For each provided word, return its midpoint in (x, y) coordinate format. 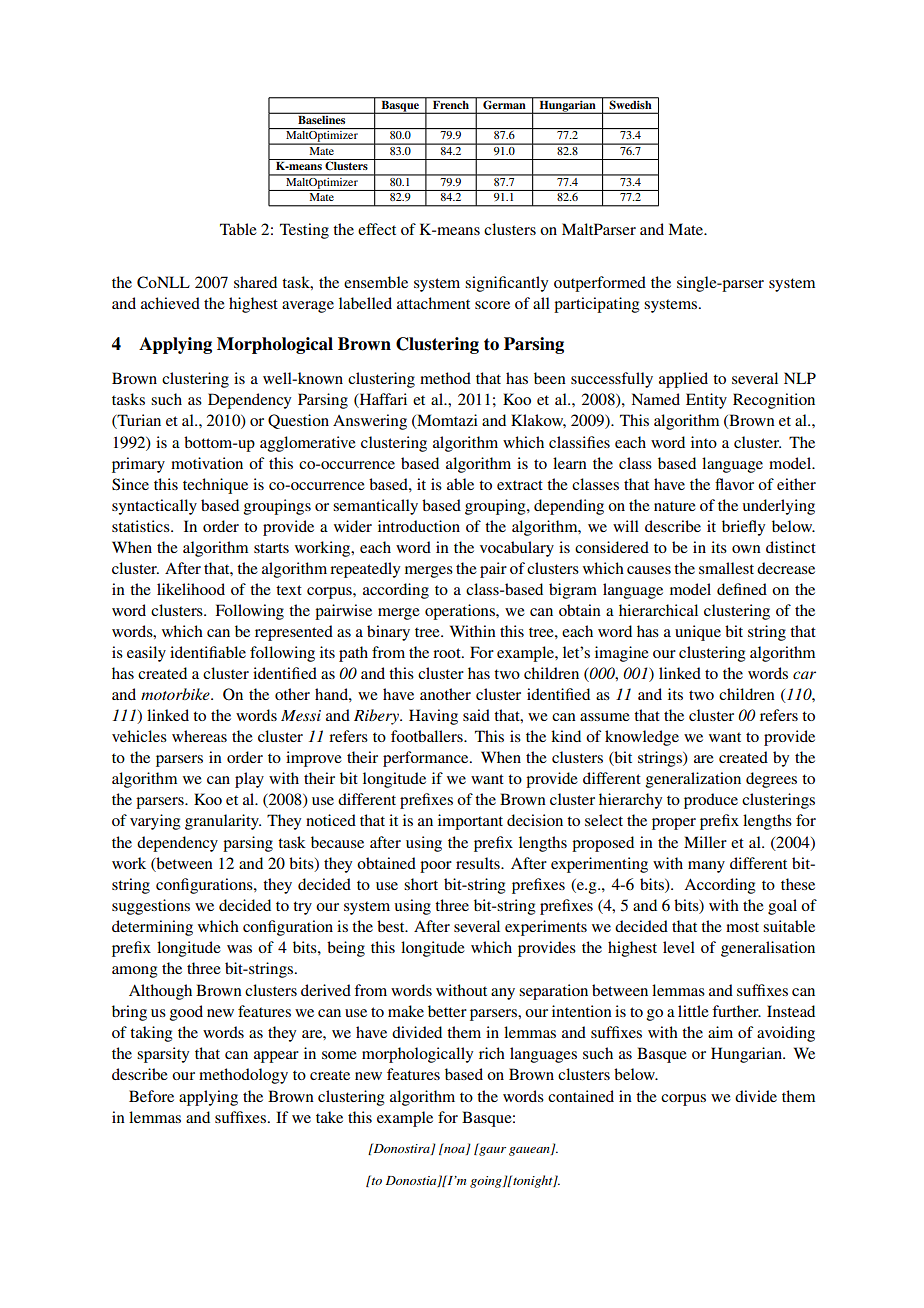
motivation (207, 463)
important (470, 822)
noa (454, 1150)
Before (151, 1096)
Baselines (322, 118)
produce (711, 801)
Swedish (630, 104)
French (451, 105)
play (249, 780)
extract (520, 485)
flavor (734, 484)
